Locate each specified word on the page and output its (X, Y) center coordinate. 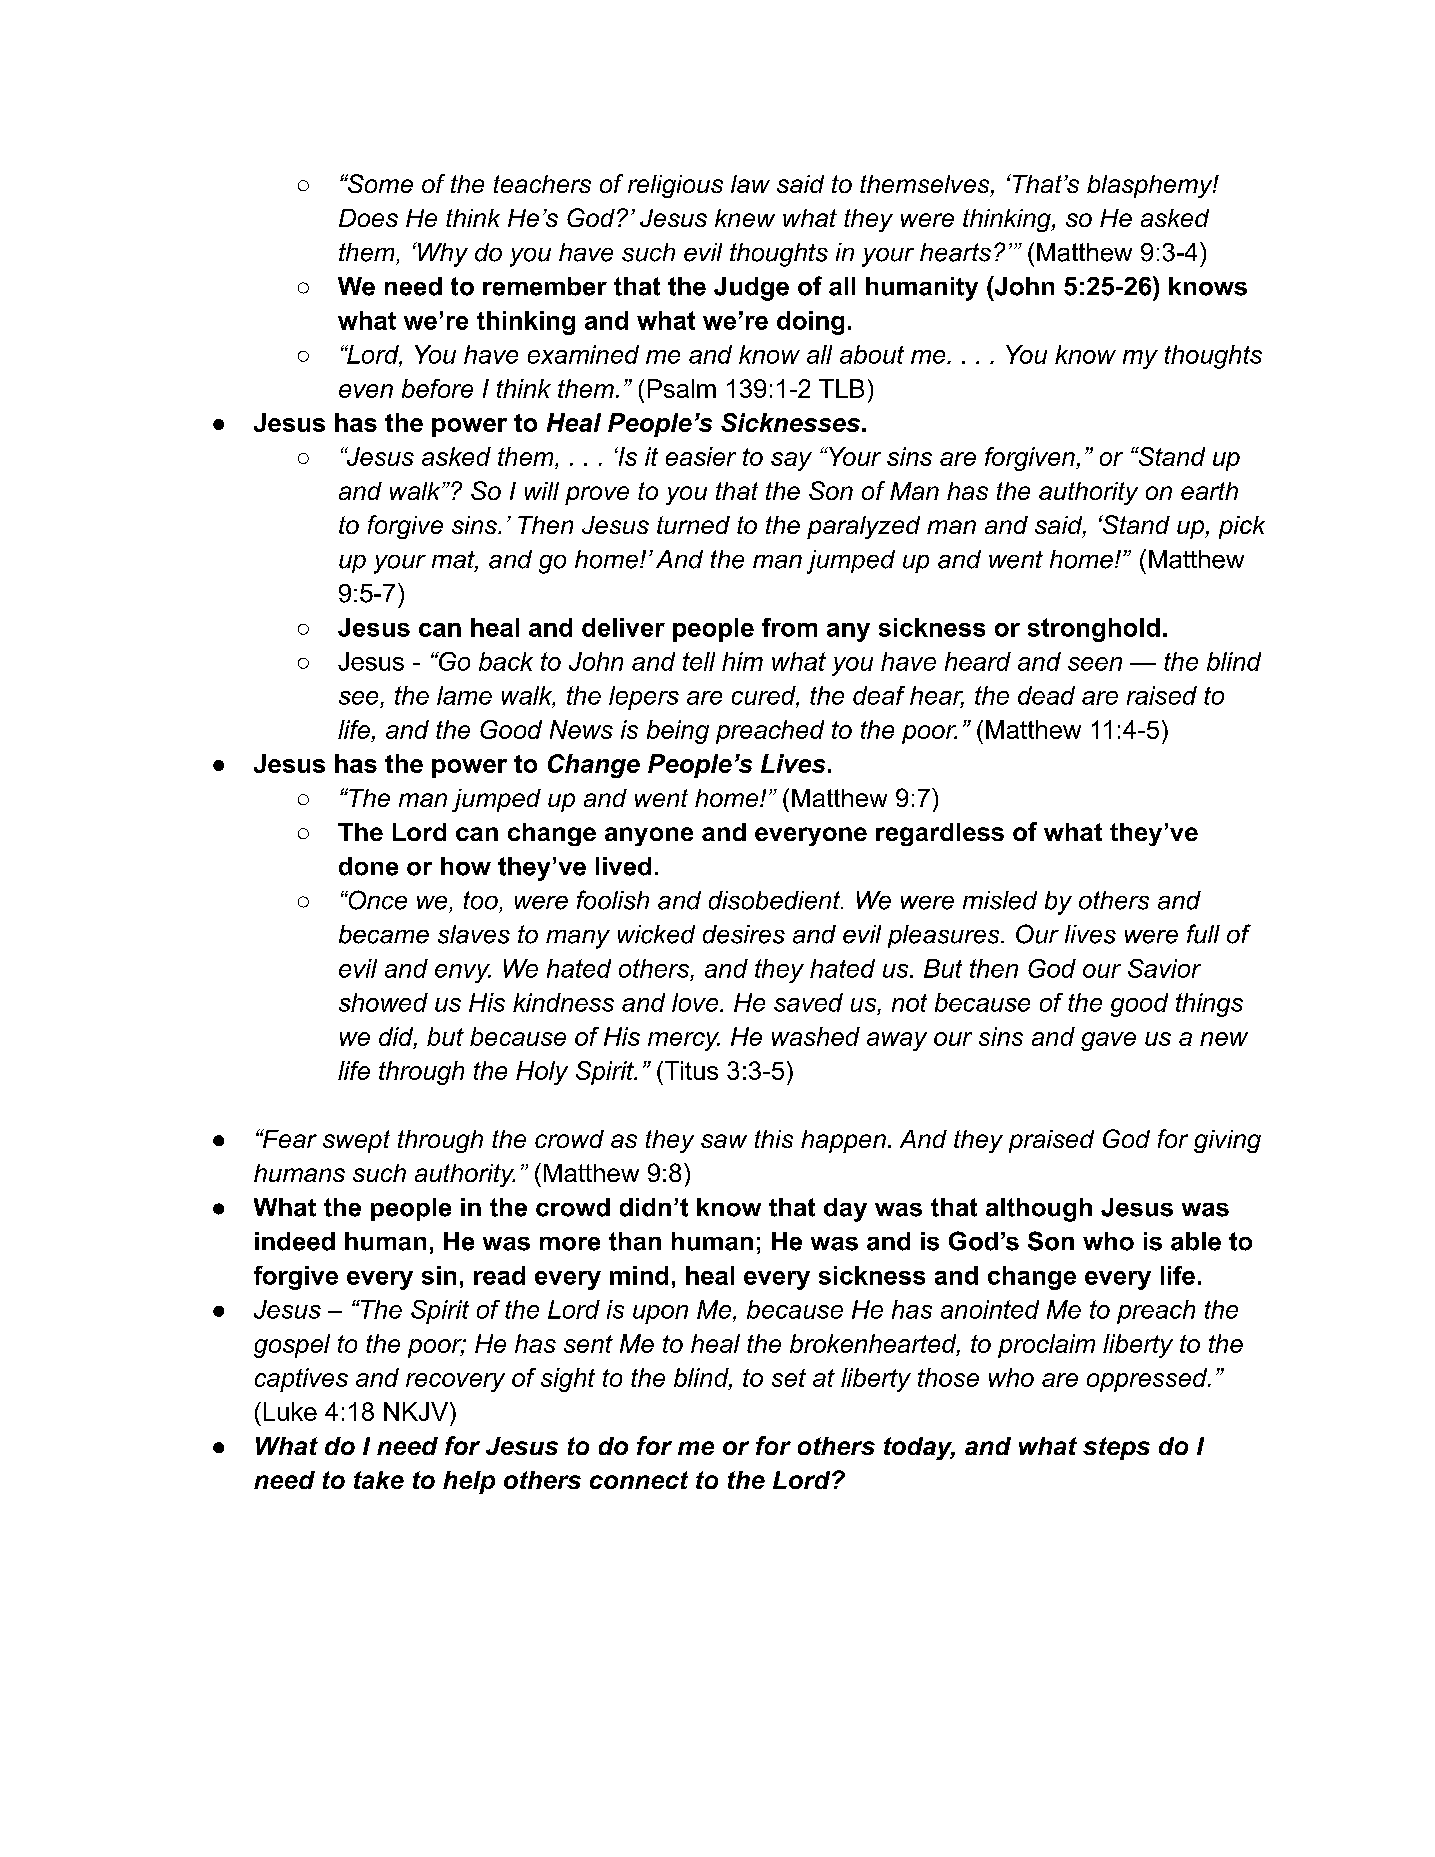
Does (368, 218)
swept (356, 1141)
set (789, 1378)
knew (745, 218)
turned (693, 525)
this (774, 1139)
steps (1116, 1448)
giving (1227, 1141)
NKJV (416, 1411)
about (872, 354)
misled (1000, 900)
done (368, 866)
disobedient (776, 900)
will (542, 491)
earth (1209, 491)
